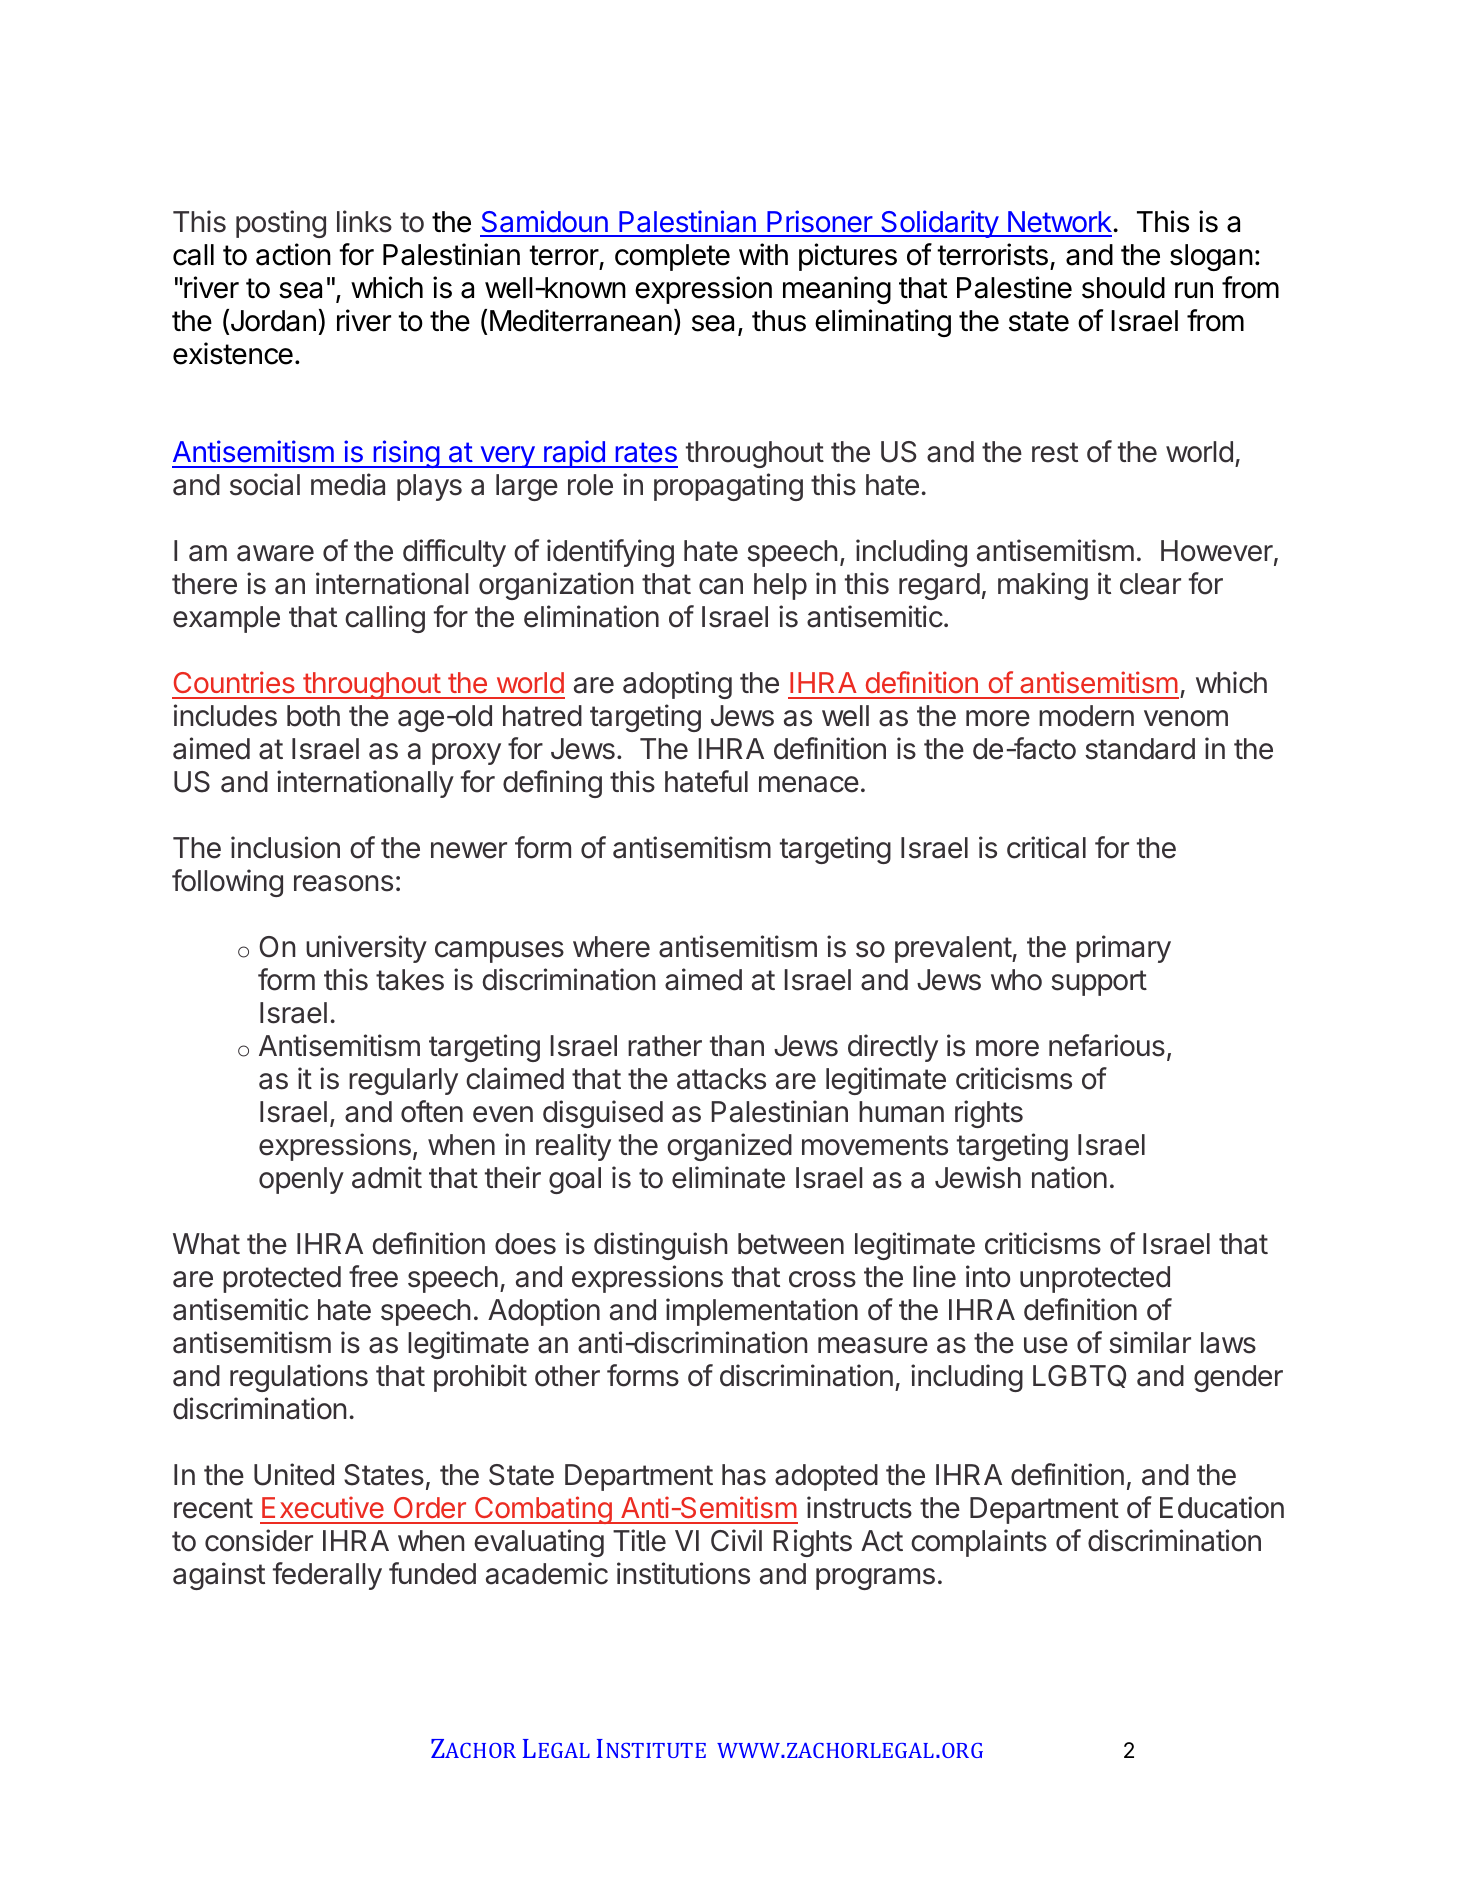  Describe the element at coordinates (763, 254) in the screenshot. I see `with` at that location.
